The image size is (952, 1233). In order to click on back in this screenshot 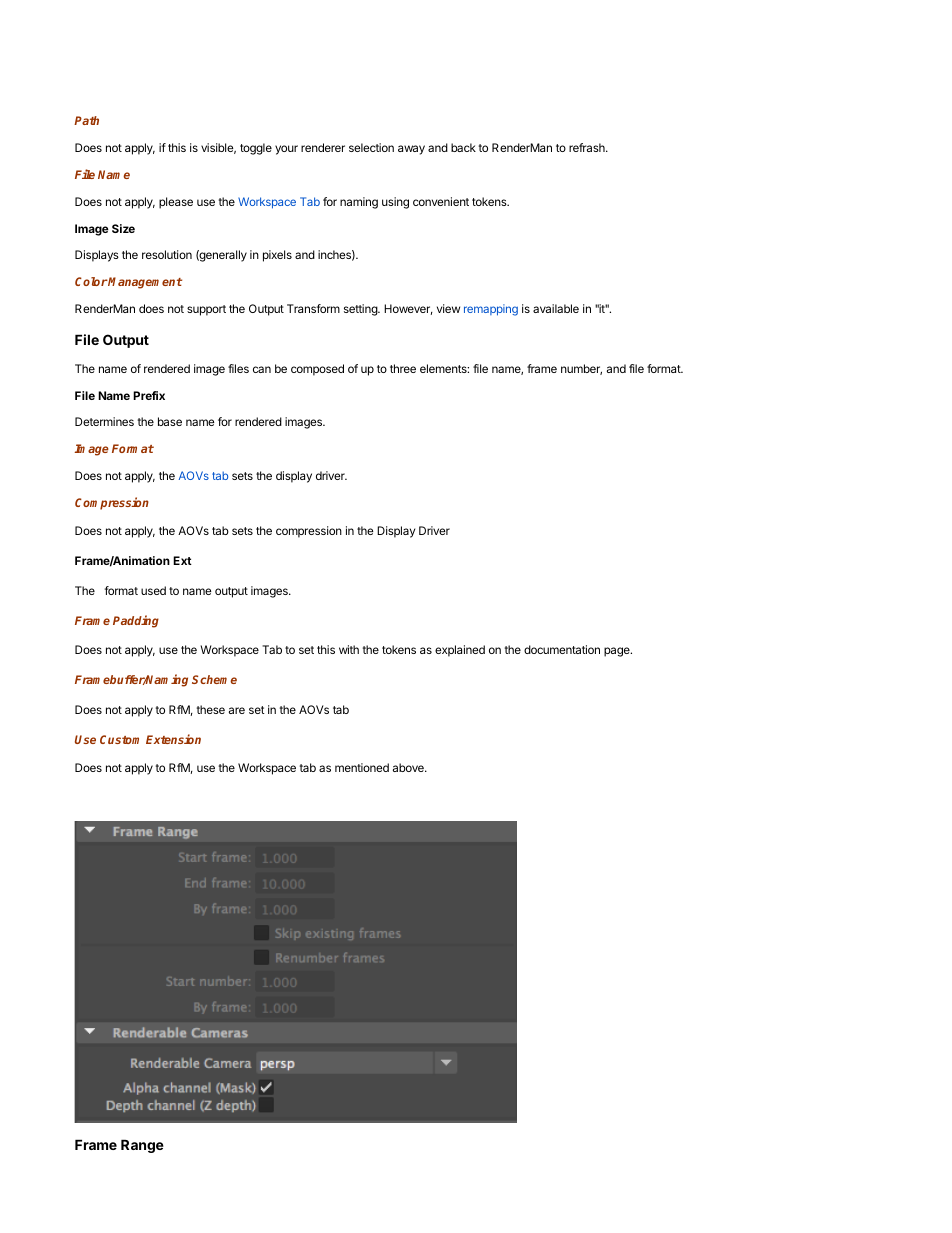, I will do `click(463, 147)`.
